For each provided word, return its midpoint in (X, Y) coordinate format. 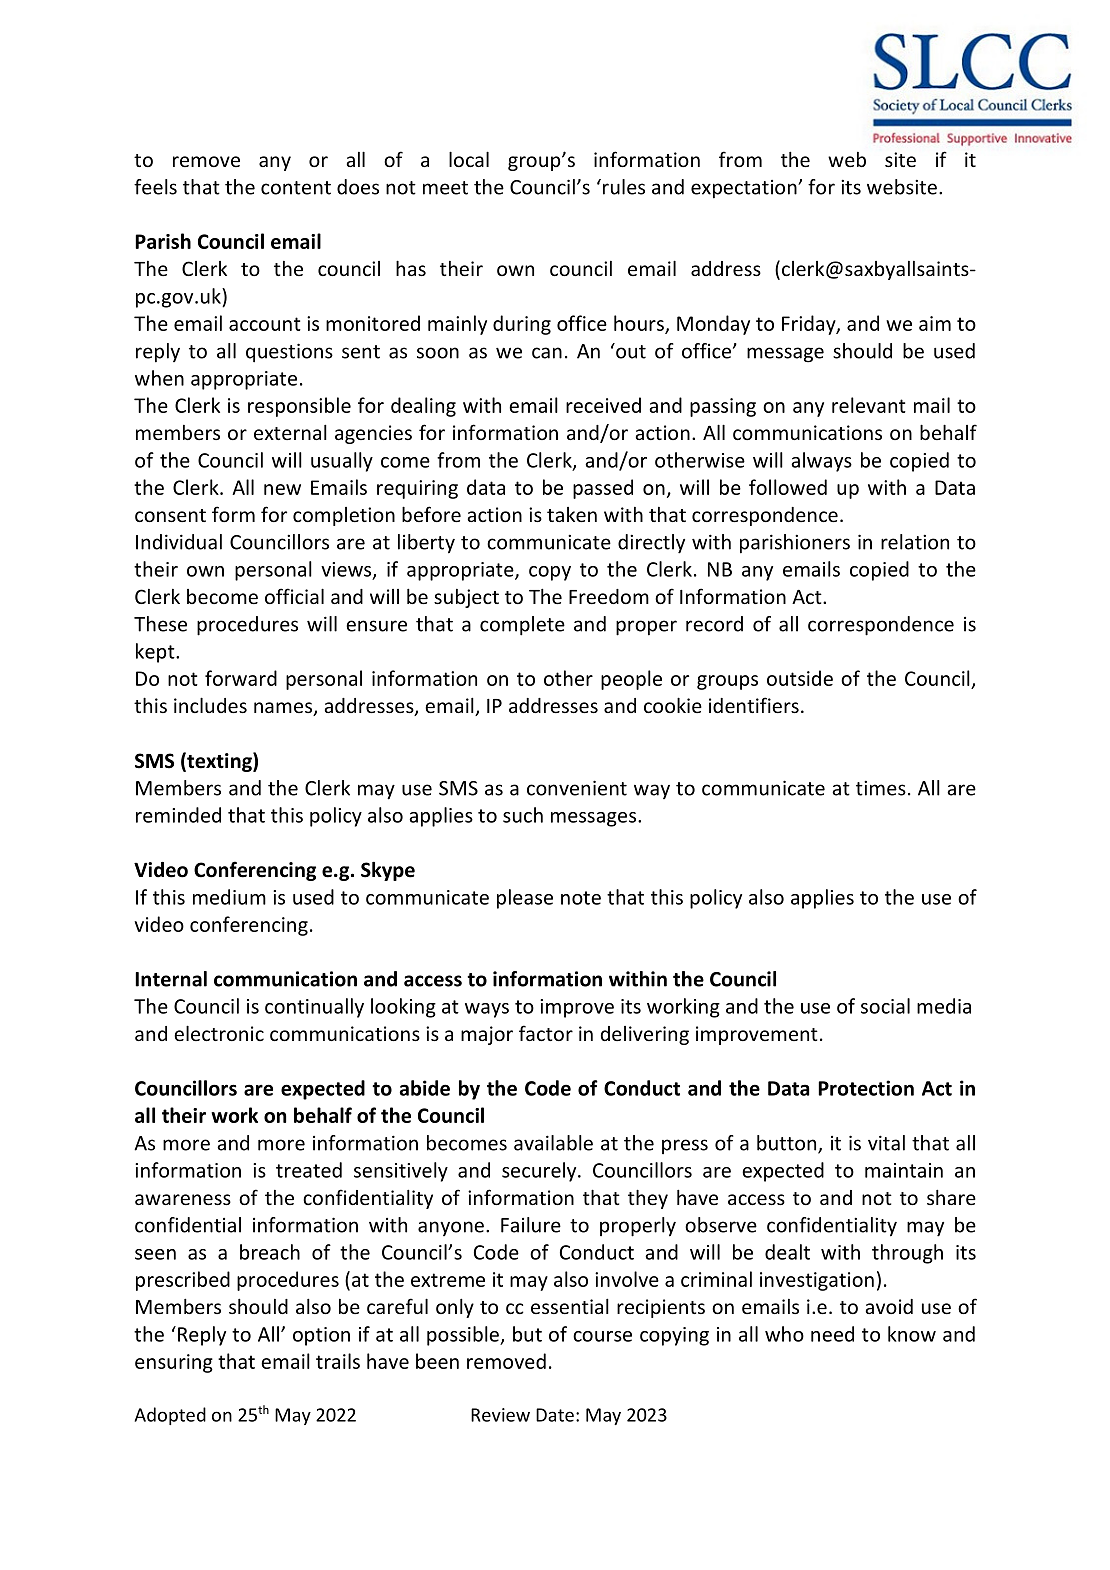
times (881, 788)
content (296, 188)
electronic (219, 1033)
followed (788, 487)
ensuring (174, 1363)
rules (624, 187)
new (282, 489)
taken (572, 514)
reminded (178, 815)
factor (546, 1033)
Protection (866, 1088)
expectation (745, 189)
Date (555, 1415)
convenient (577, 788)
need (832, 1334)
